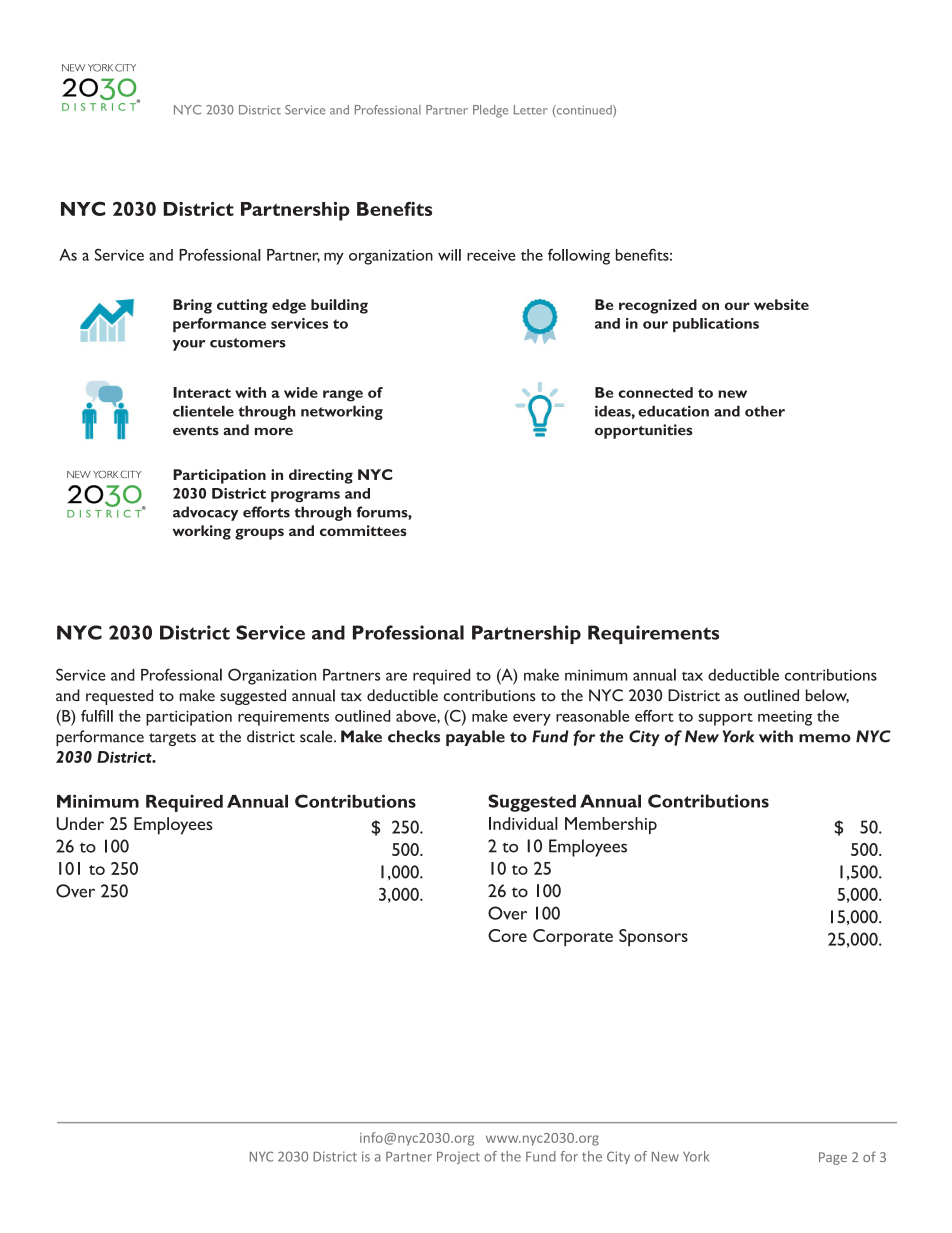 The height and width of the screenshot is (1233, 952). What do you see at coordinates (725, 719) in the screenshot?
I see `support` at bounding box center [725, 719].
